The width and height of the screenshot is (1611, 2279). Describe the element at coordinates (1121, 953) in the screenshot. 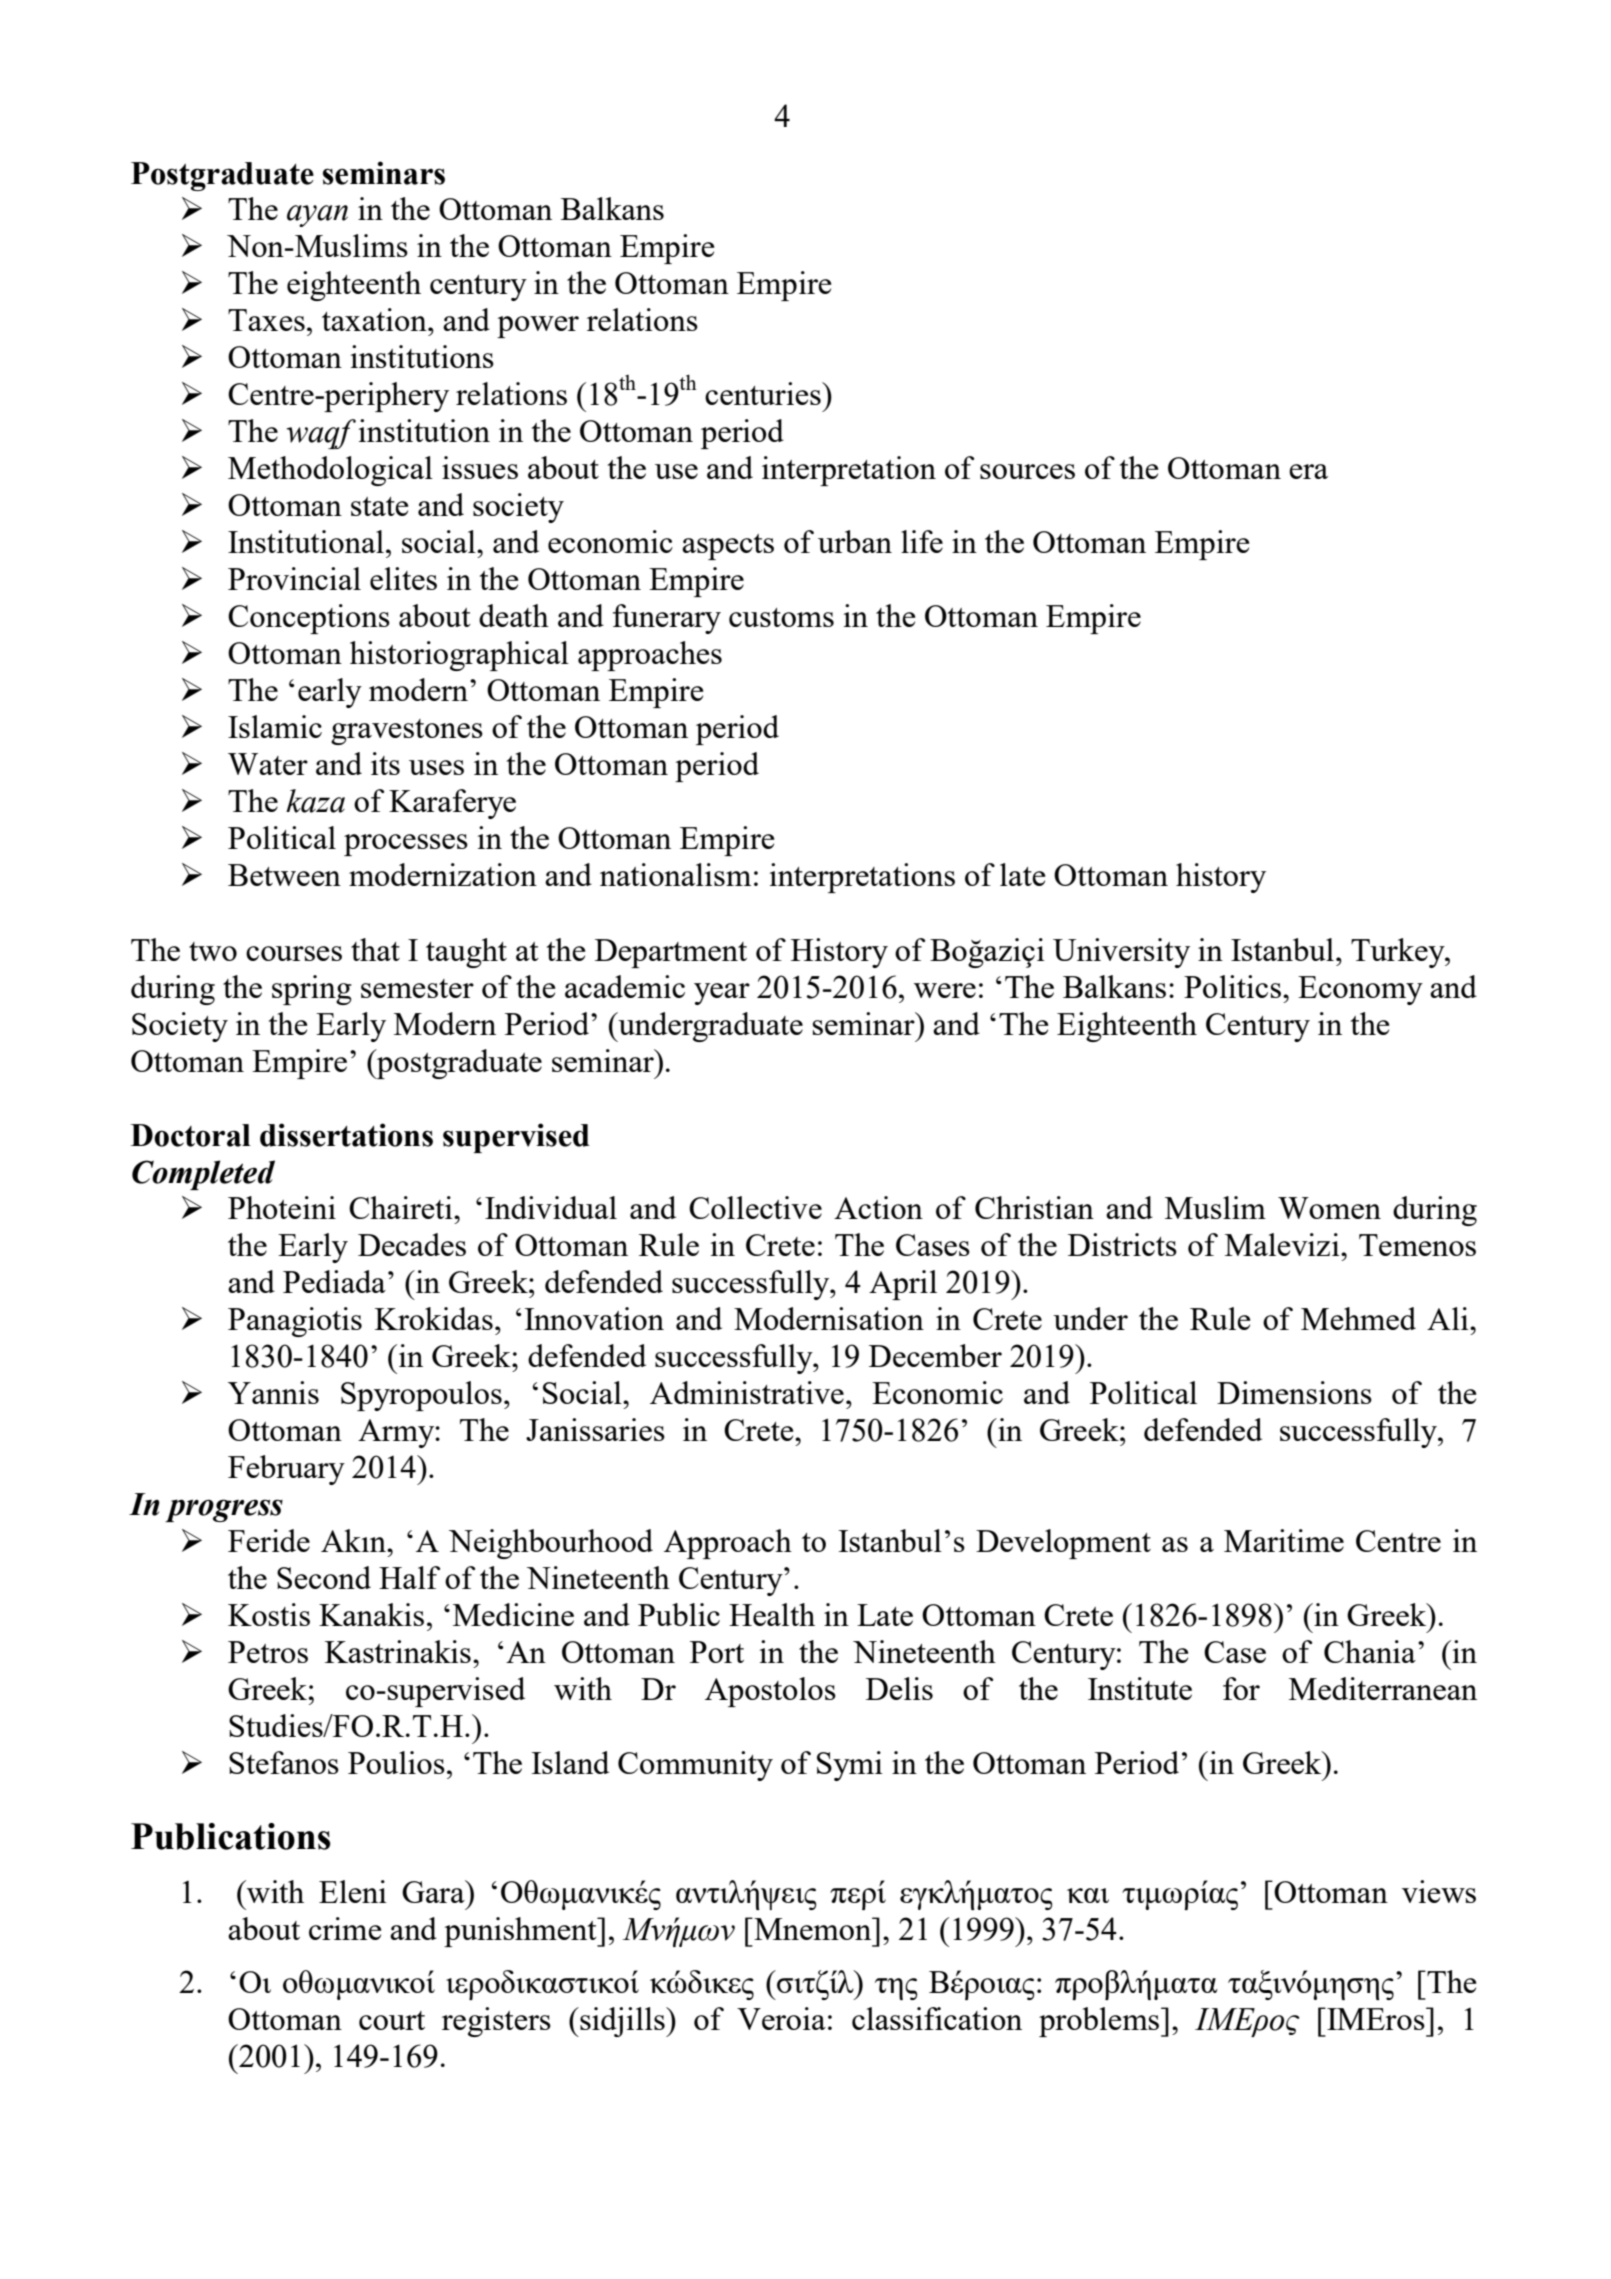

I see `University` at that location.
